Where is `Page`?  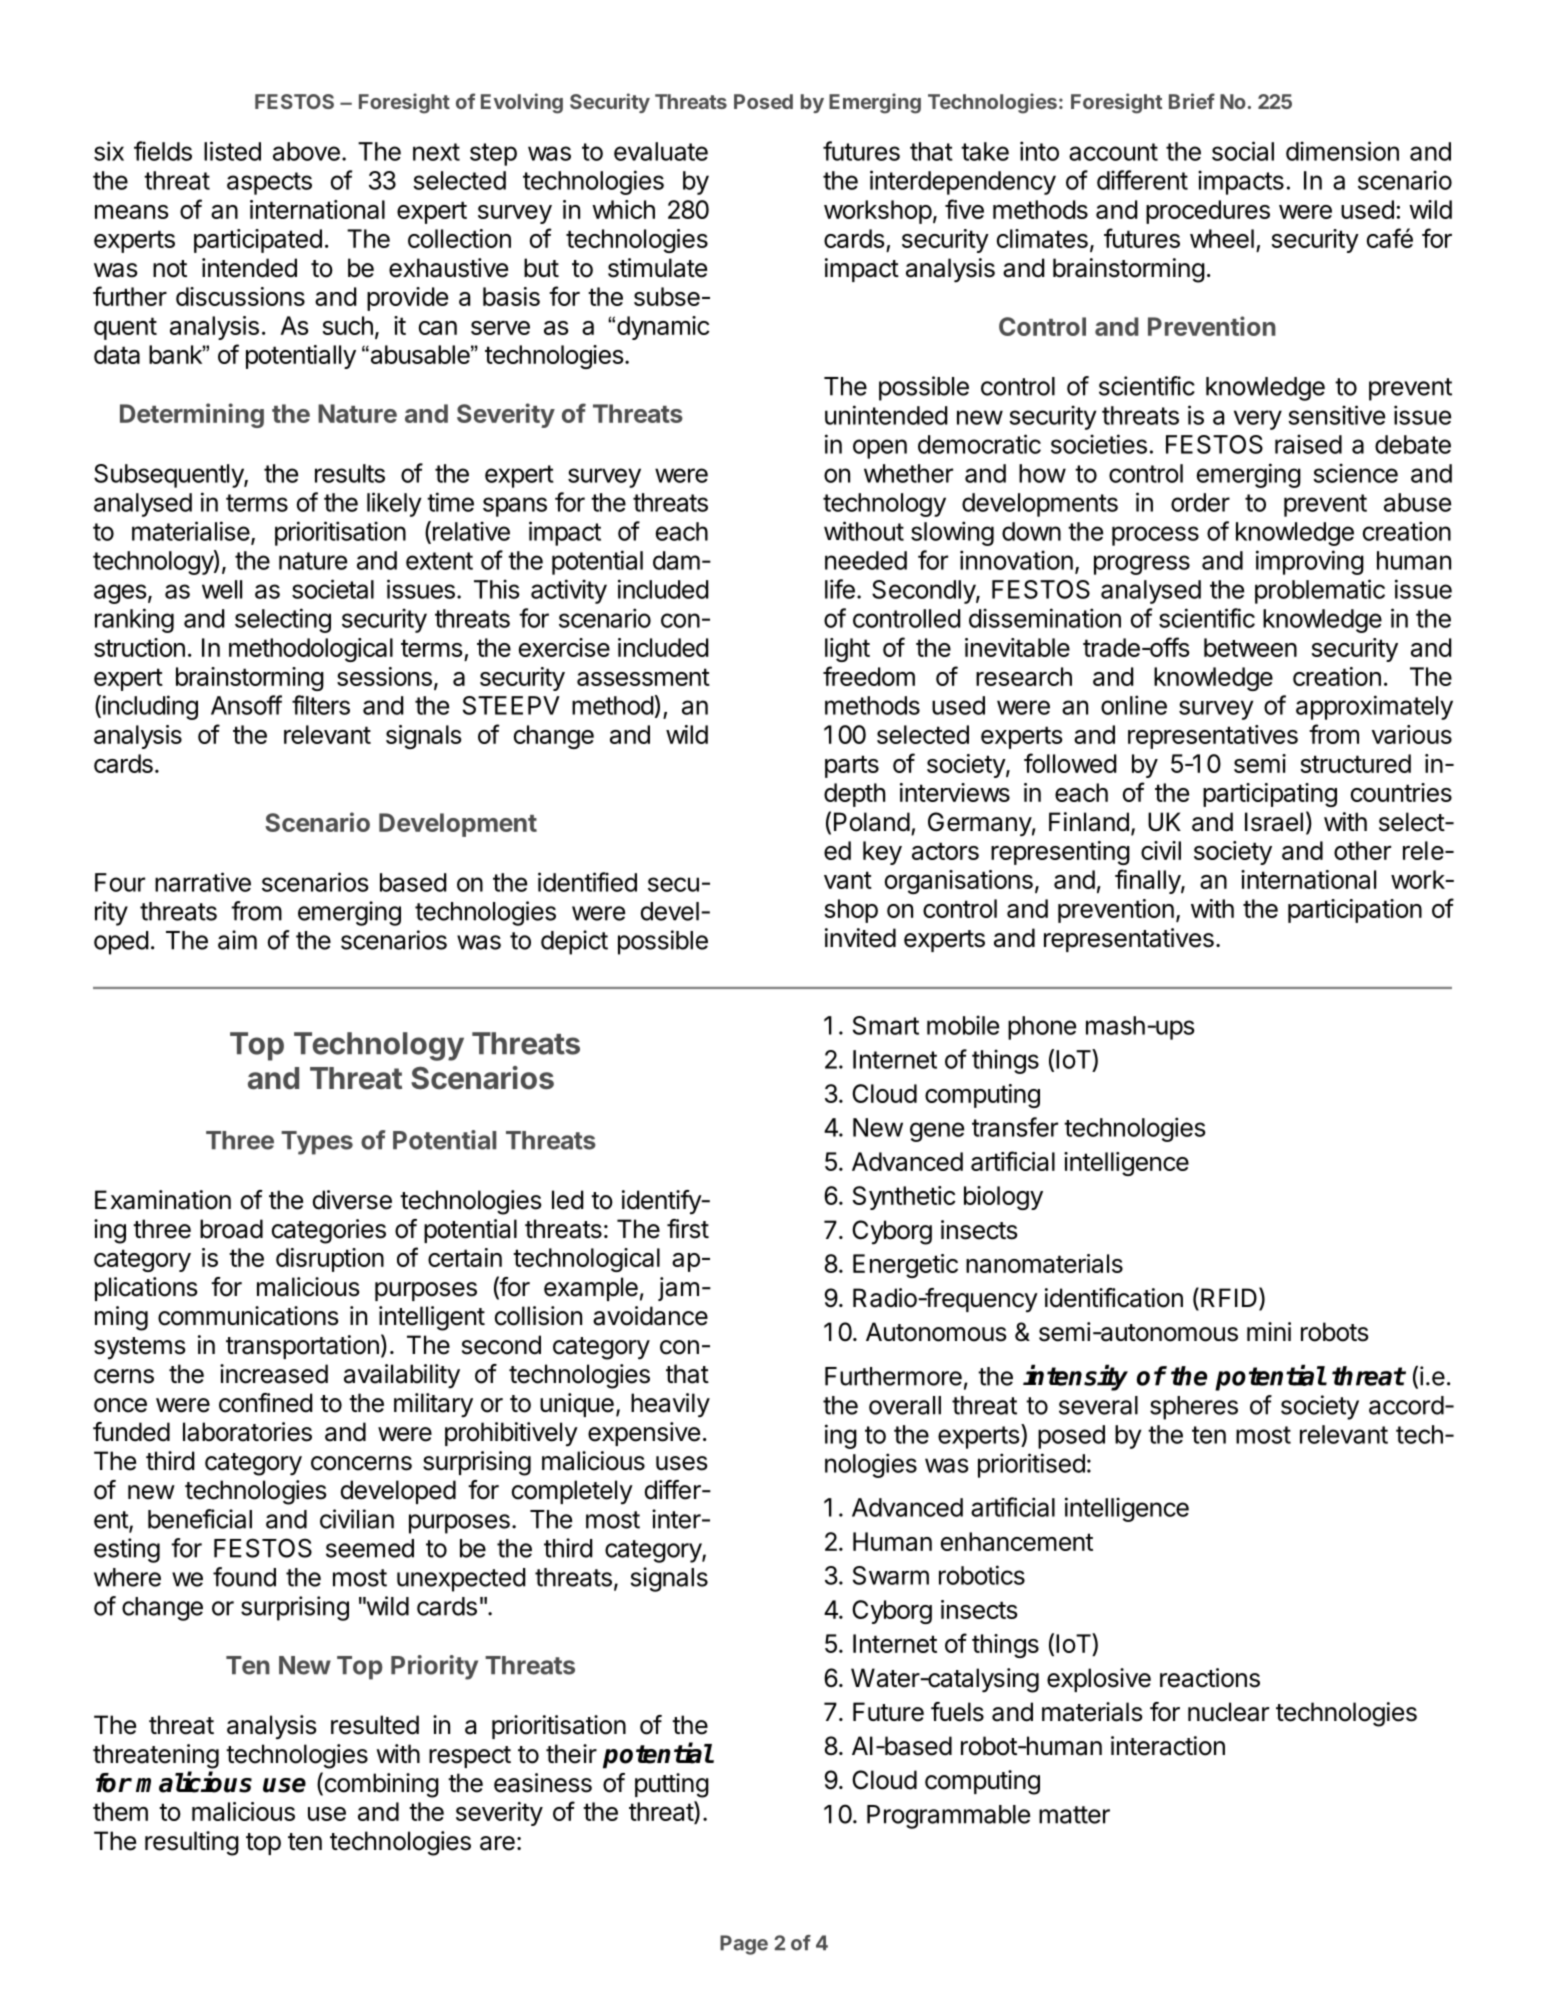
Page is located at coordinates (744, 1945).
